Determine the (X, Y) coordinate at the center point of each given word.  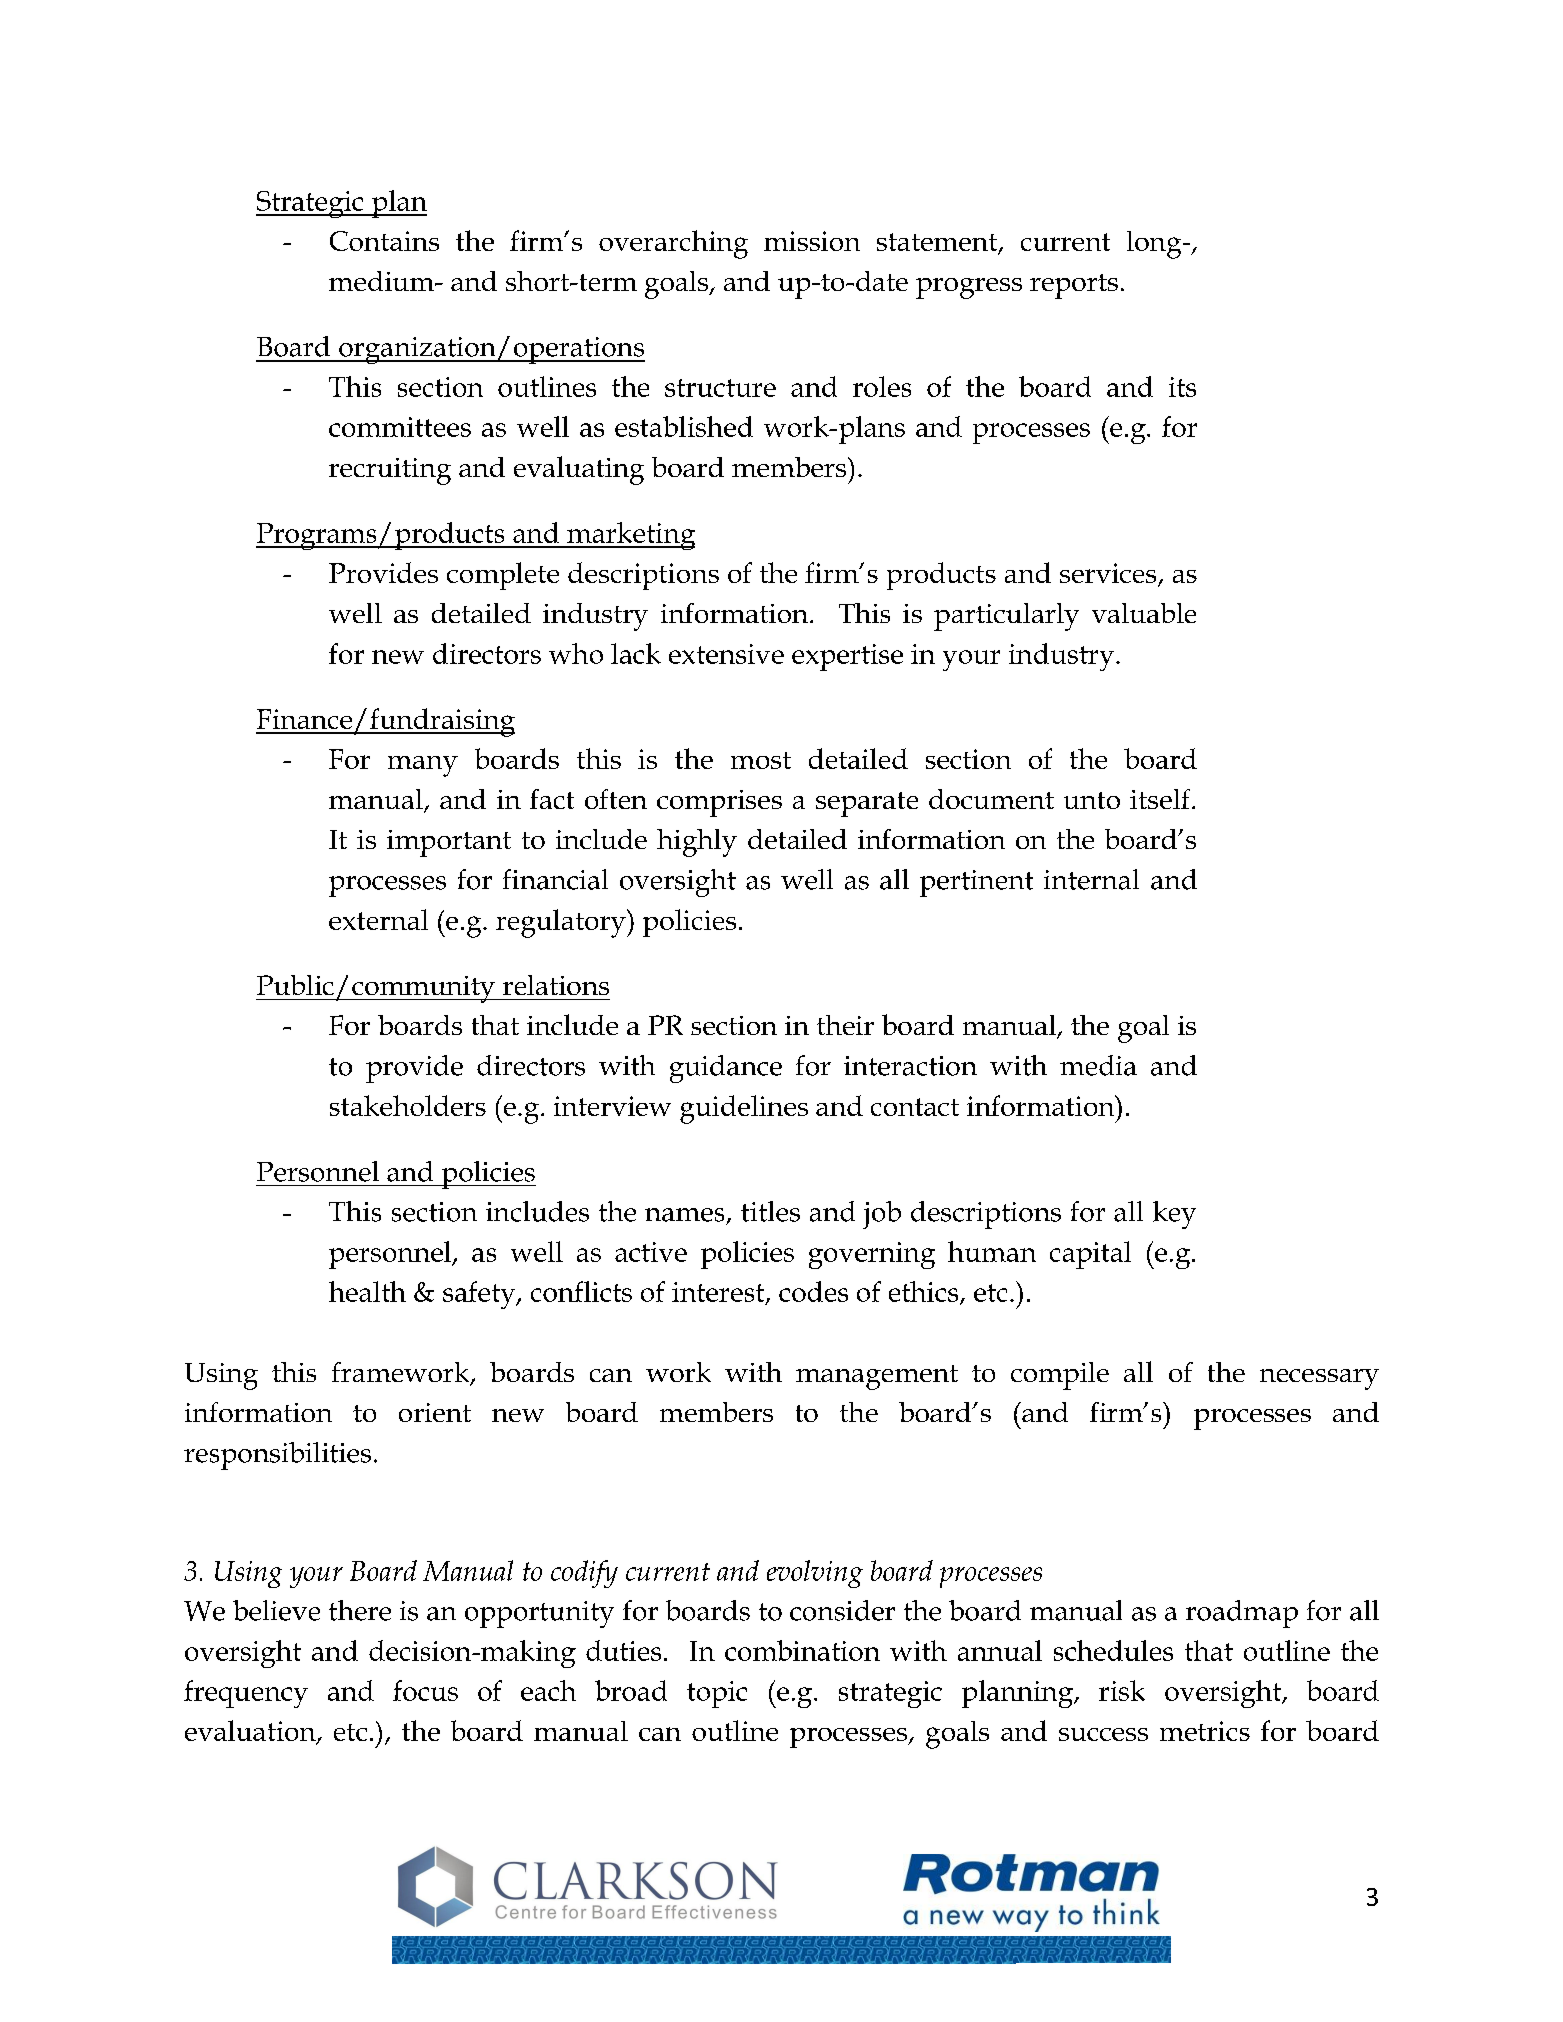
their (845, 1025)
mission (812, 241)
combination (802, 1650)
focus (425, 1690)
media (1098, 1065)
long (1155, 245)
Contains (384, 241)
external (378, 919)
